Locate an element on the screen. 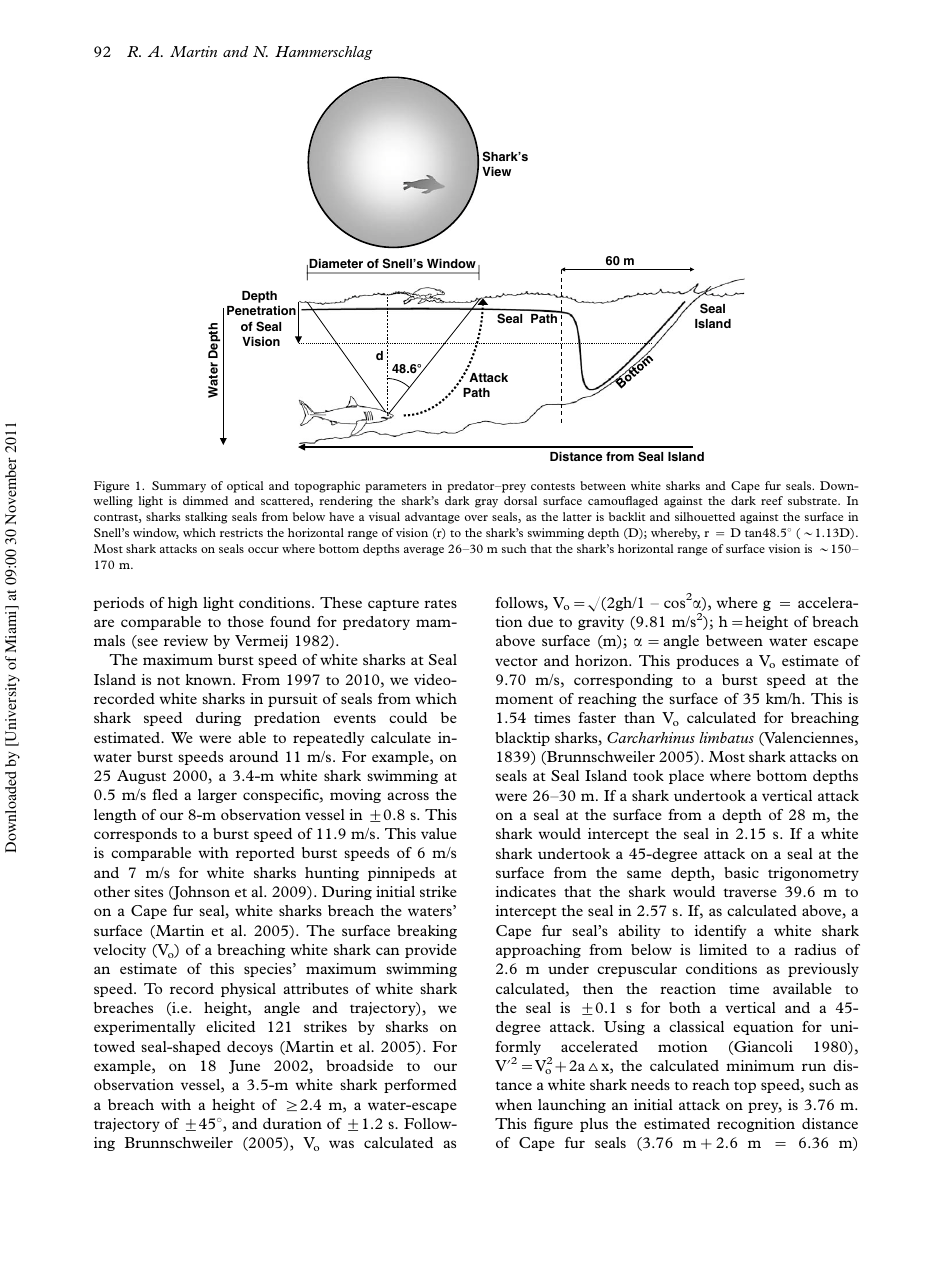 Image resolution: width=952 pixels, height=1271 pixels. dimmed is located at coordinates (205, 500).
